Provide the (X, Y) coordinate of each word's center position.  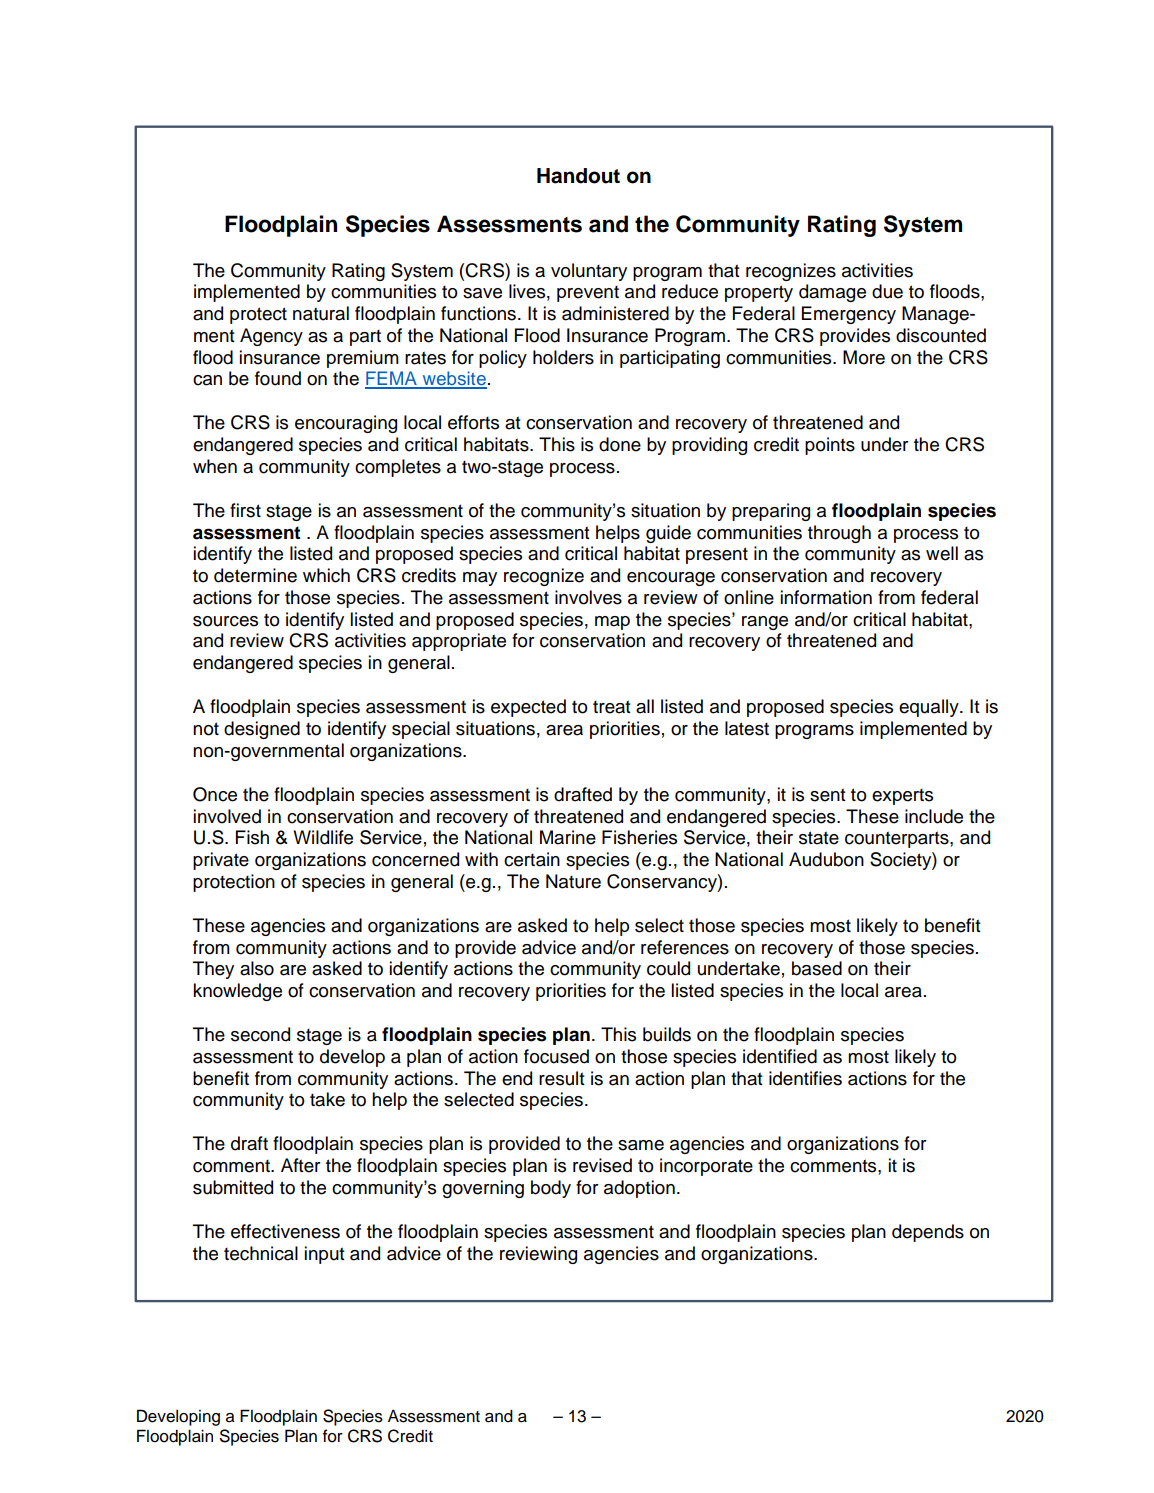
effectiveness (285, 1231)
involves (588, 597)
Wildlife (323, 837)
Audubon (826, 859)
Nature (573, 881)
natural (321, 313)
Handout (578, 176)
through (839, 534)
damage (832, 293)
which (326, 575)
